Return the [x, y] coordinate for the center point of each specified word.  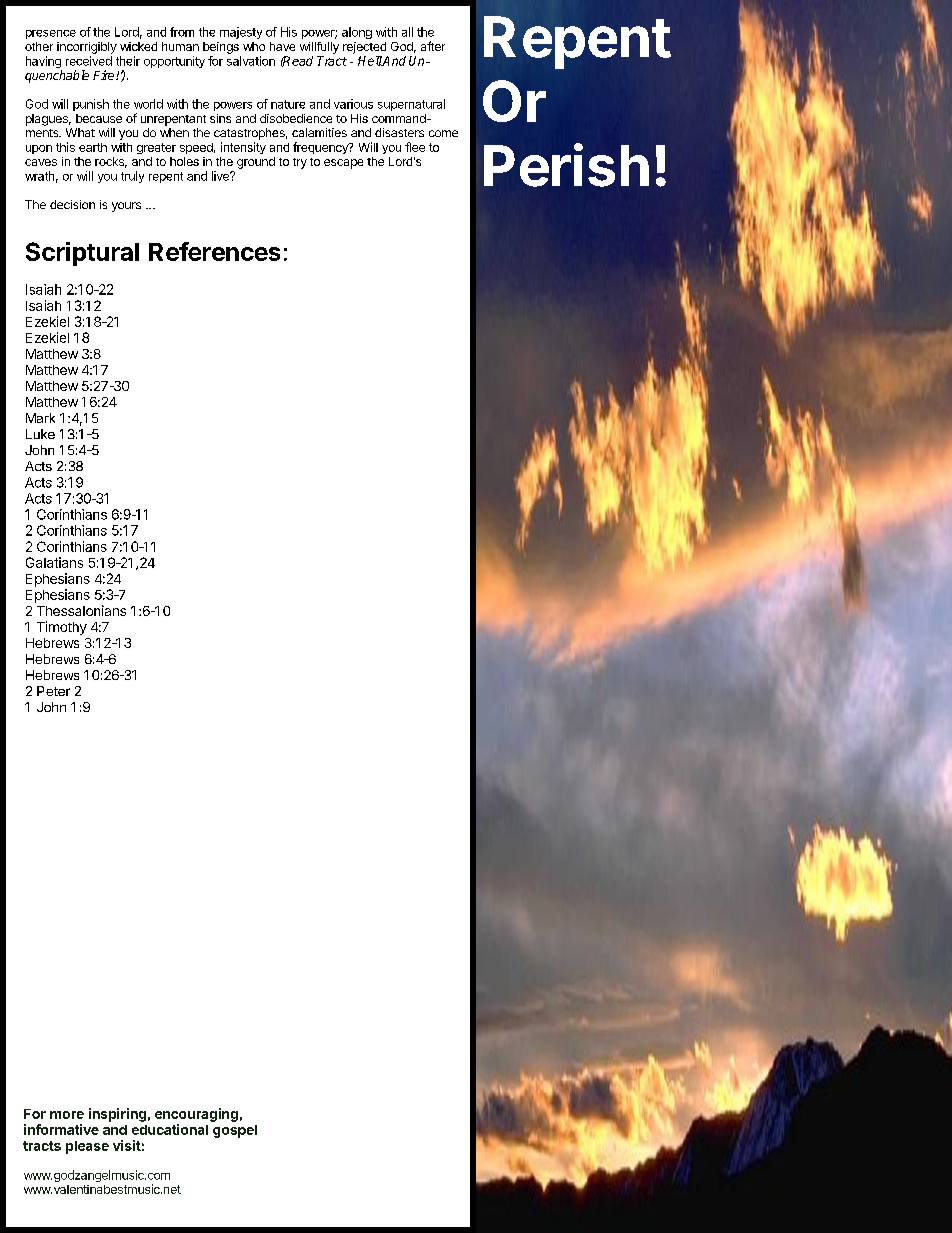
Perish [566, 165]
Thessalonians [81, 610]
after [433, 46]
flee [415, 147]
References [214, 251]
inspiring [117, 1115]
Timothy [62, 628]
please [87, 1147]
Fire [105, 75]
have [282, 46]
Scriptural [82, 254]
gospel [235, 1131]
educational [170, 1129]
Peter [53, 691]
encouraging [196, 1115]
